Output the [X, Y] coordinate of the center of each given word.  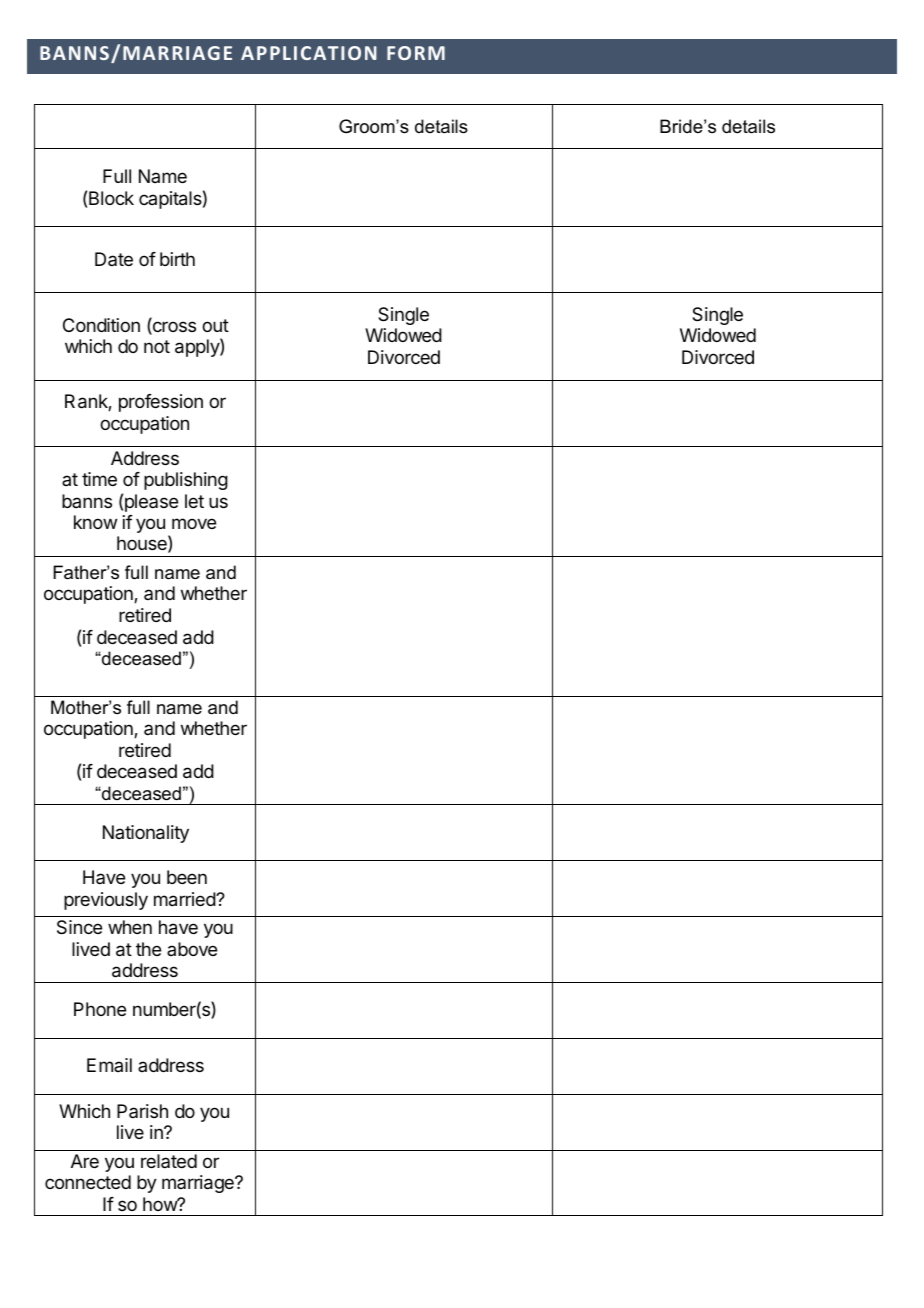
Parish [142, 1111]
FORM [416, 53]
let [194, 501]
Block [111, 198]
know [95, 522]
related [169, 1161]
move [194, 523]
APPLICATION [309, 53]
